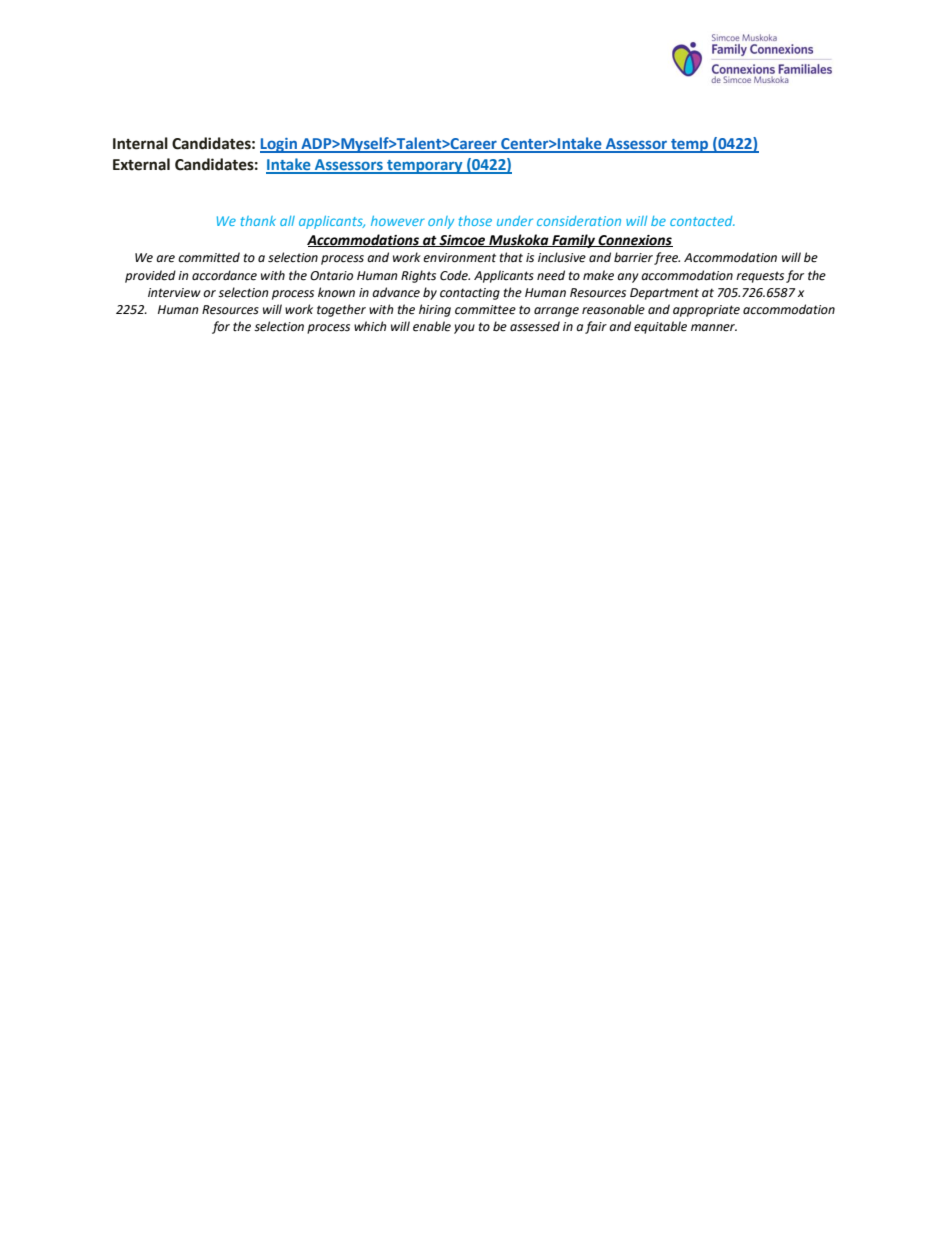  What do you see at coordinates (279, 145) in the image?
I see `Login` at bounding box center [279, 145].
